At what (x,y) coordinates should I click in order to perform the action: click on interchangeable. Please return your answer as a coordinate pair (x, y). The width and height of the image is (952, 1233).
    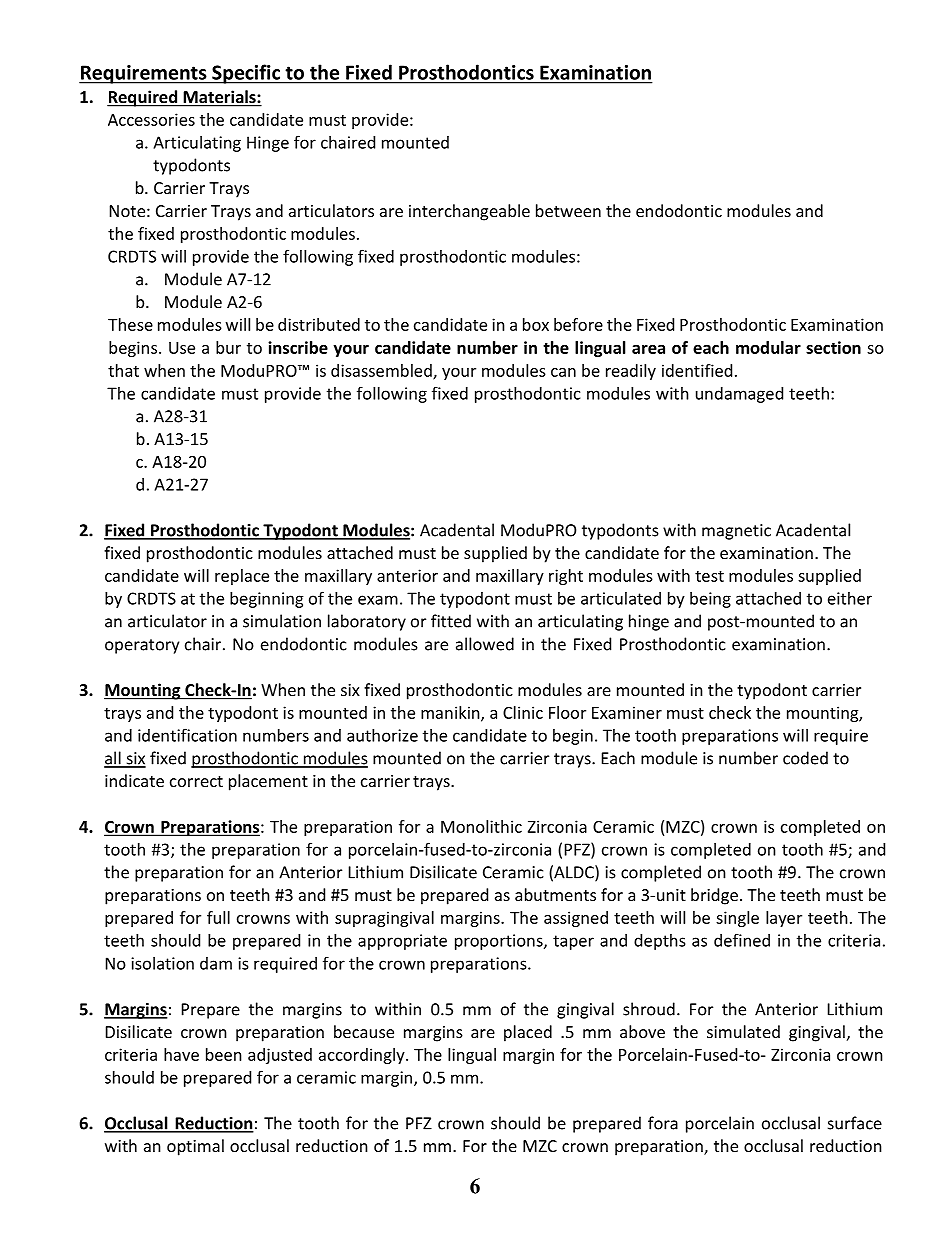
    Looking at the image, I should click on (469, 212).
